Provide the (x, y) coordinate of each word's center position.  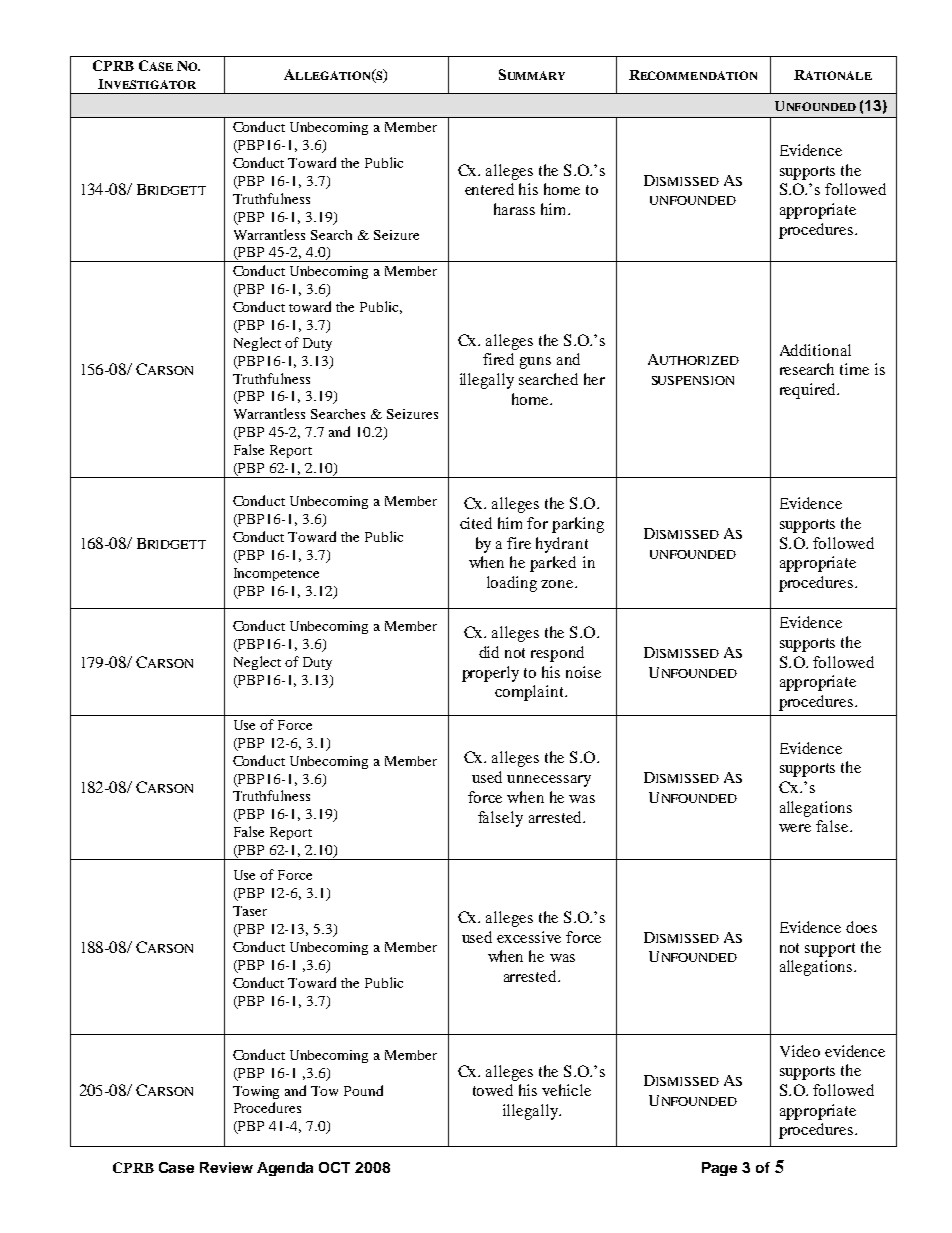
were (795, 828)
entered (489, 189)
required (809, 391)
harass (514, 209)
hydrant (562, 545)
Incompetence (276, 574)
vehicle (566, 1090)
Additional (815, 350)
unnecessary (549, 781)
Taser (250, 911)
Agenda (285, 1169)
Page (719, 1169)
